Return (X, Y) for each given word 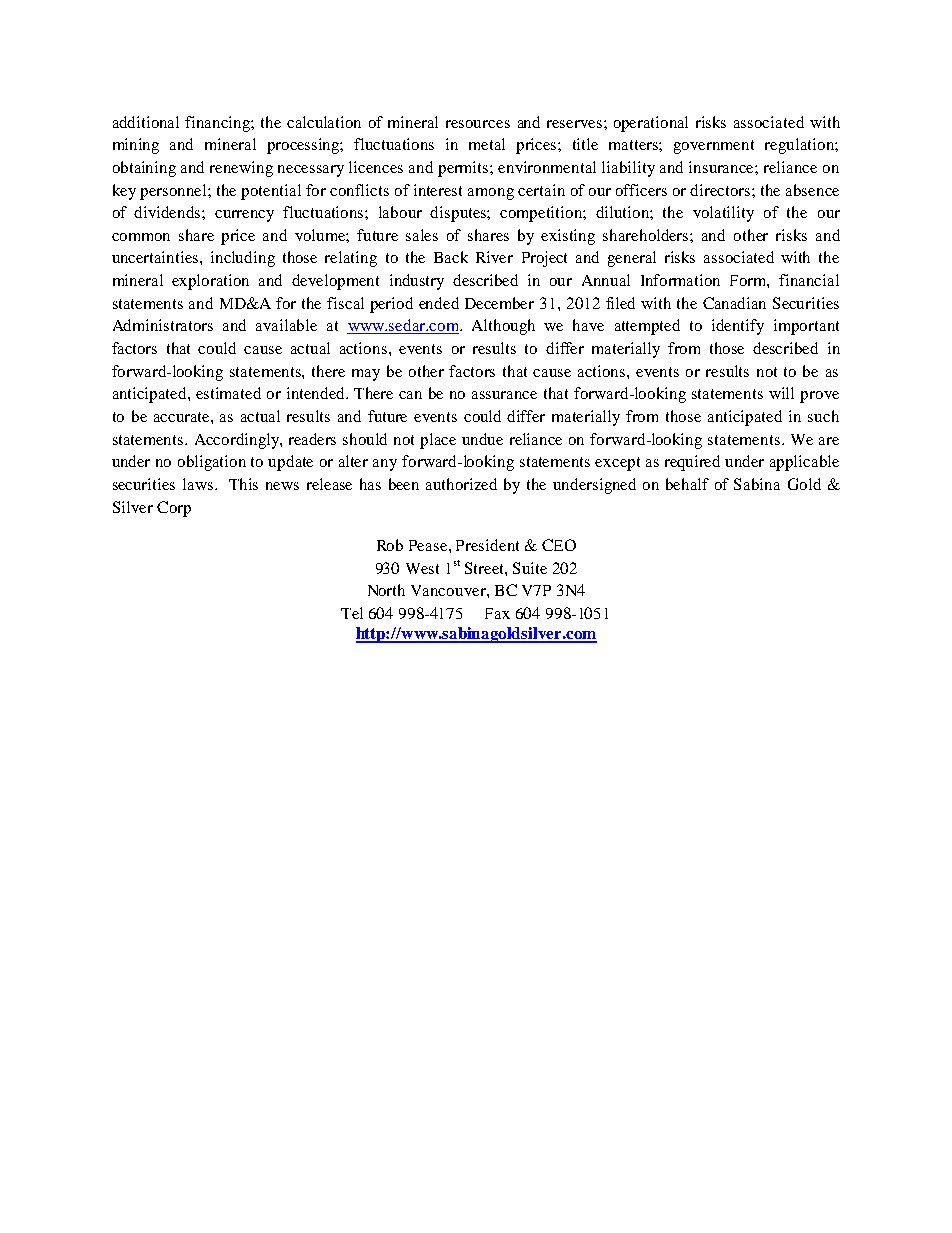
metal (487, 144)
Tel (352, 613)
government (714, 147)
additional (146, 122)
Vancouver (449, 590)
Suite (530, 568)
